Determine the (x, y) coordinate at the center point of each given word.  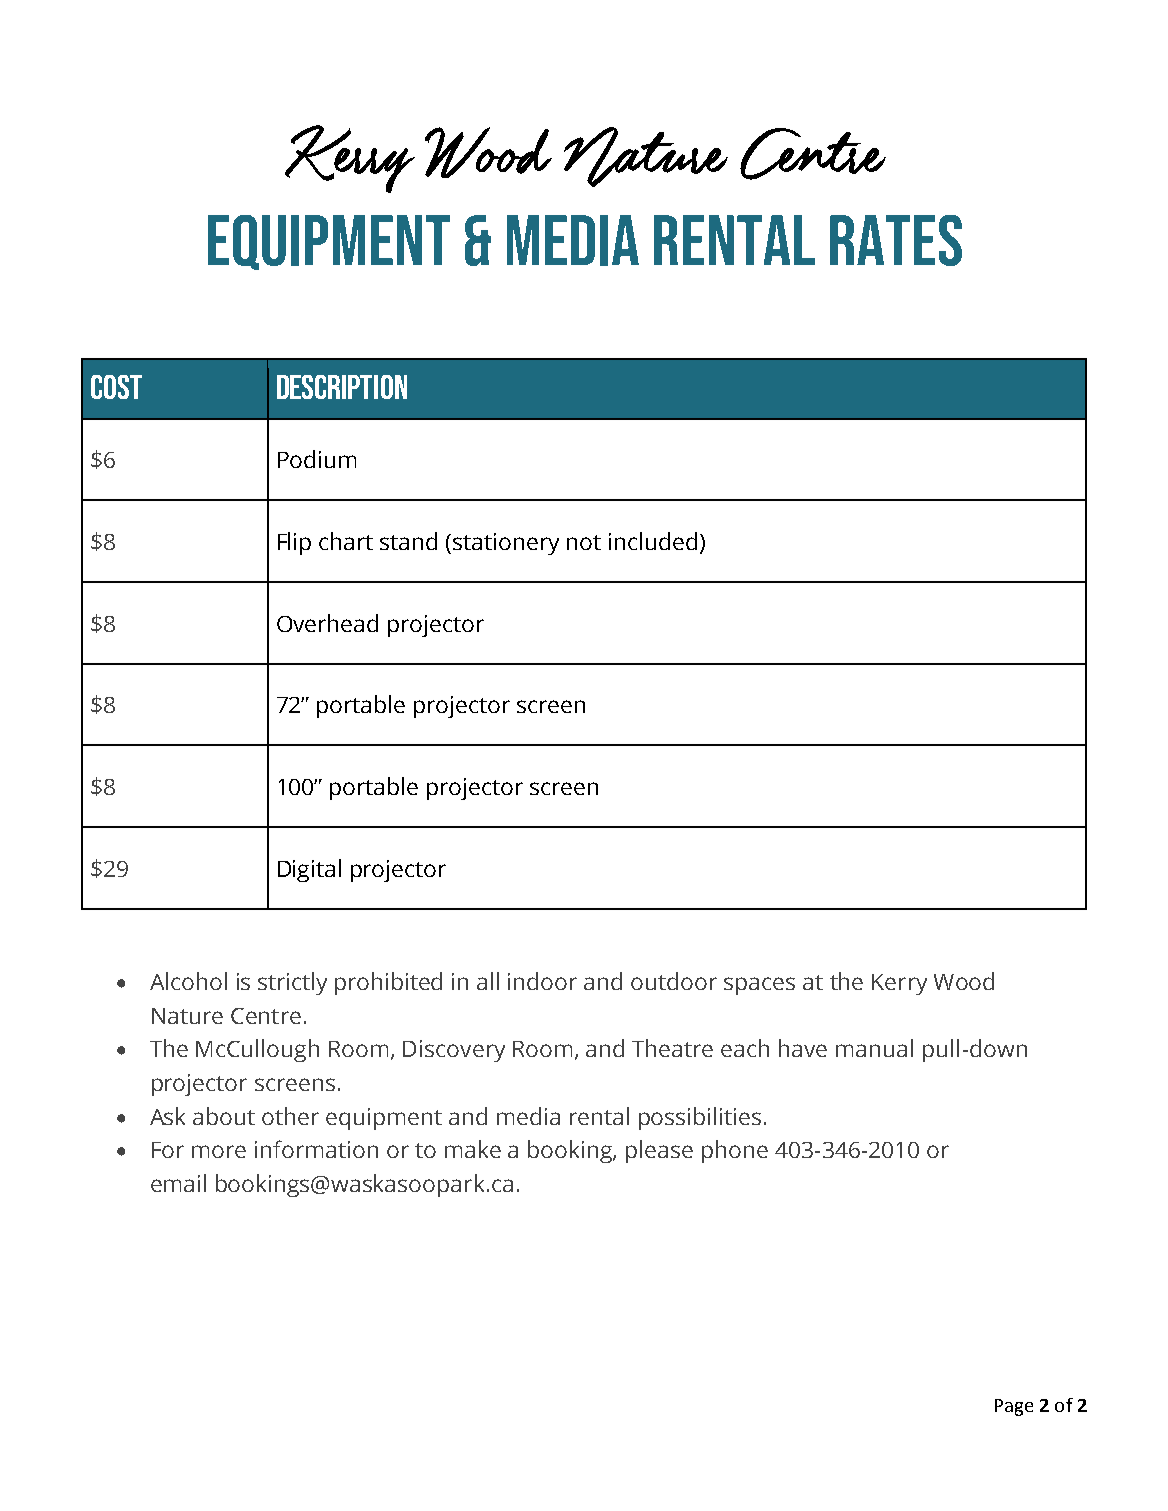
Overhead (327, 623)
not (584, 542)
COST (116, 387)
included (653, 541)
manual (874, 1048)
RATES (896, 240)
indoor (542, 981)
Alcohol (188, 981)
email (178, 1183)
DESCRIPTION (342, 387)
